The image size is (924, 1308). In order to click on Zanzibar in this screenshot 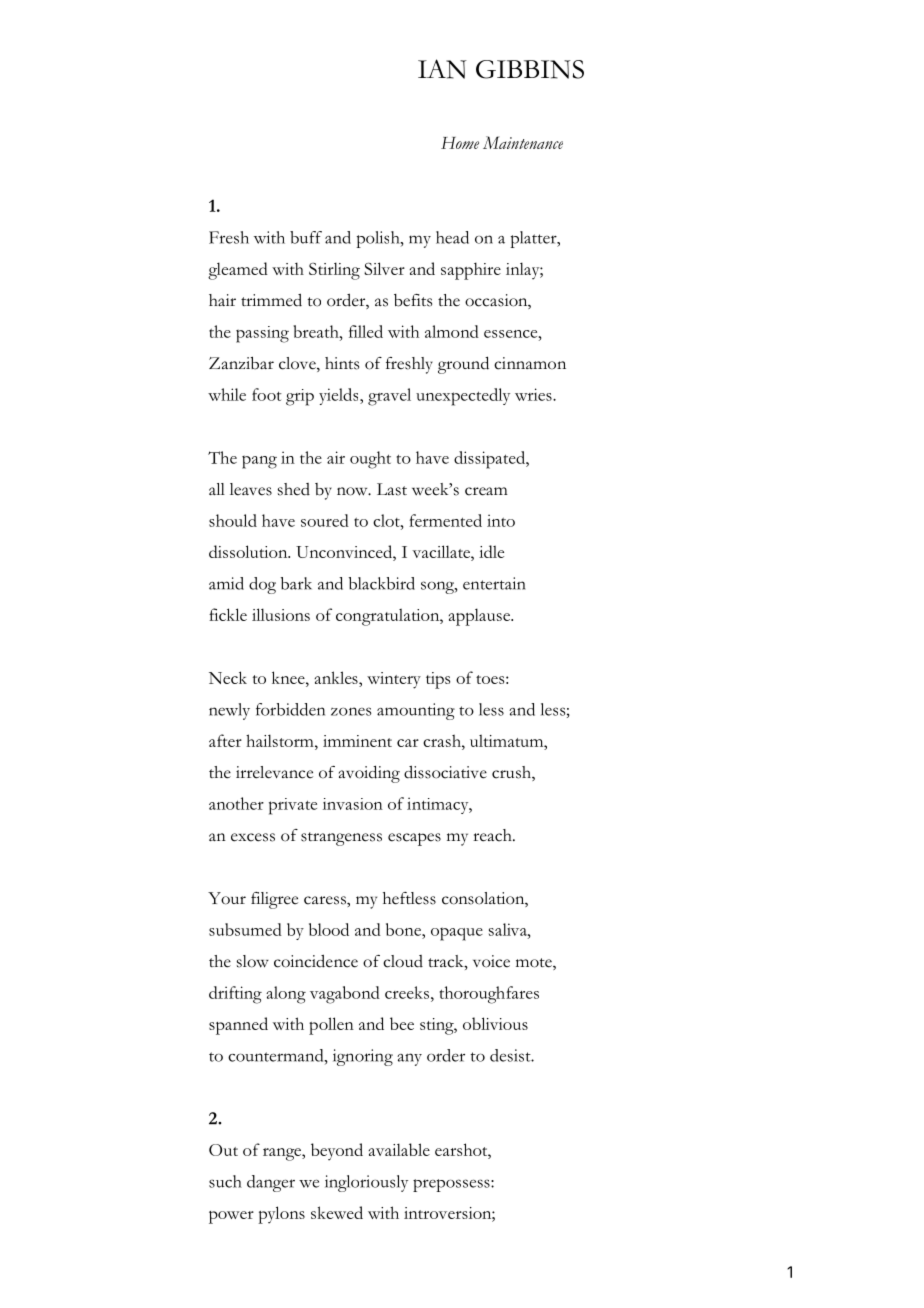, I will do `click(241, 363)`.
